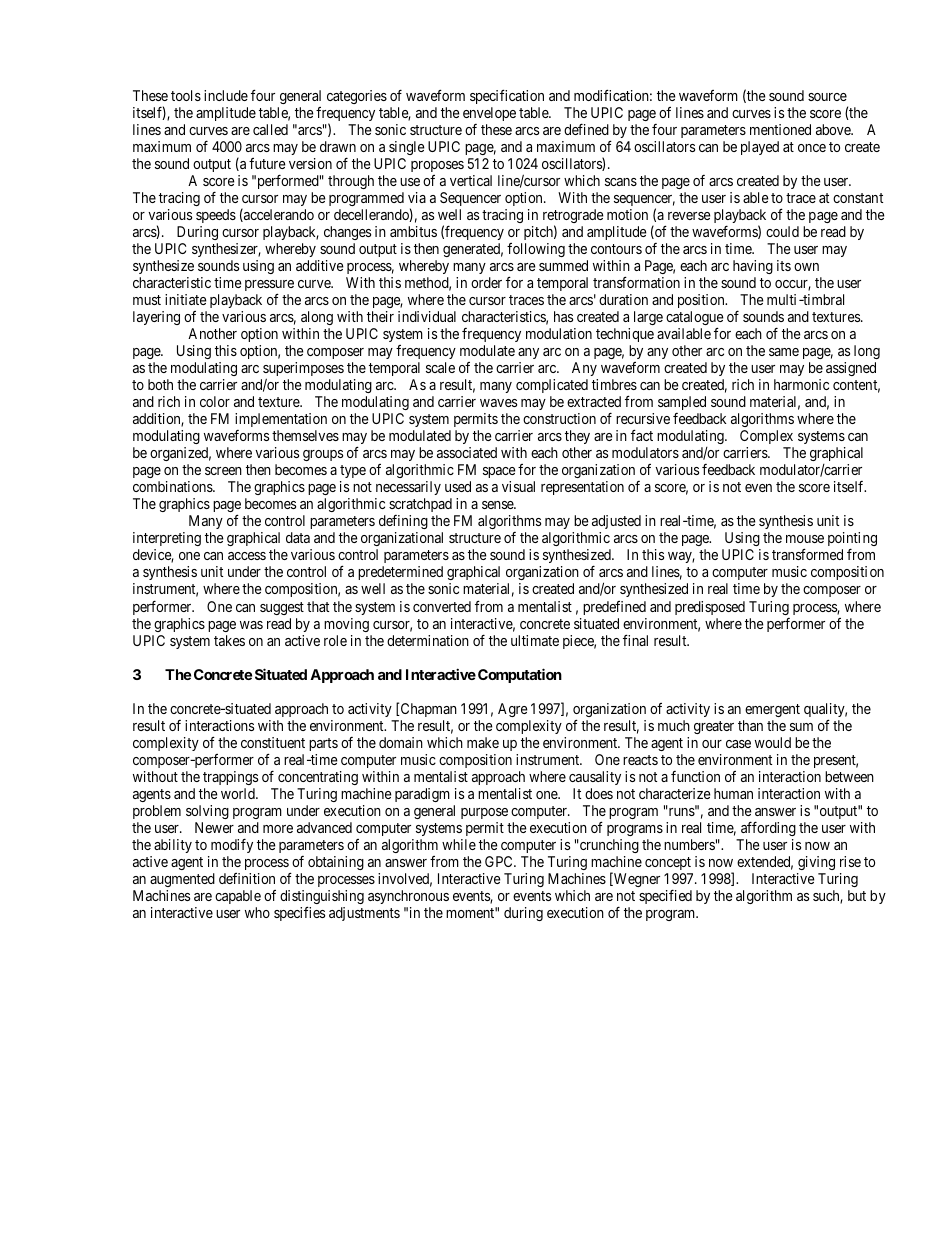  I want to click on mouse, so click(805, 539).
